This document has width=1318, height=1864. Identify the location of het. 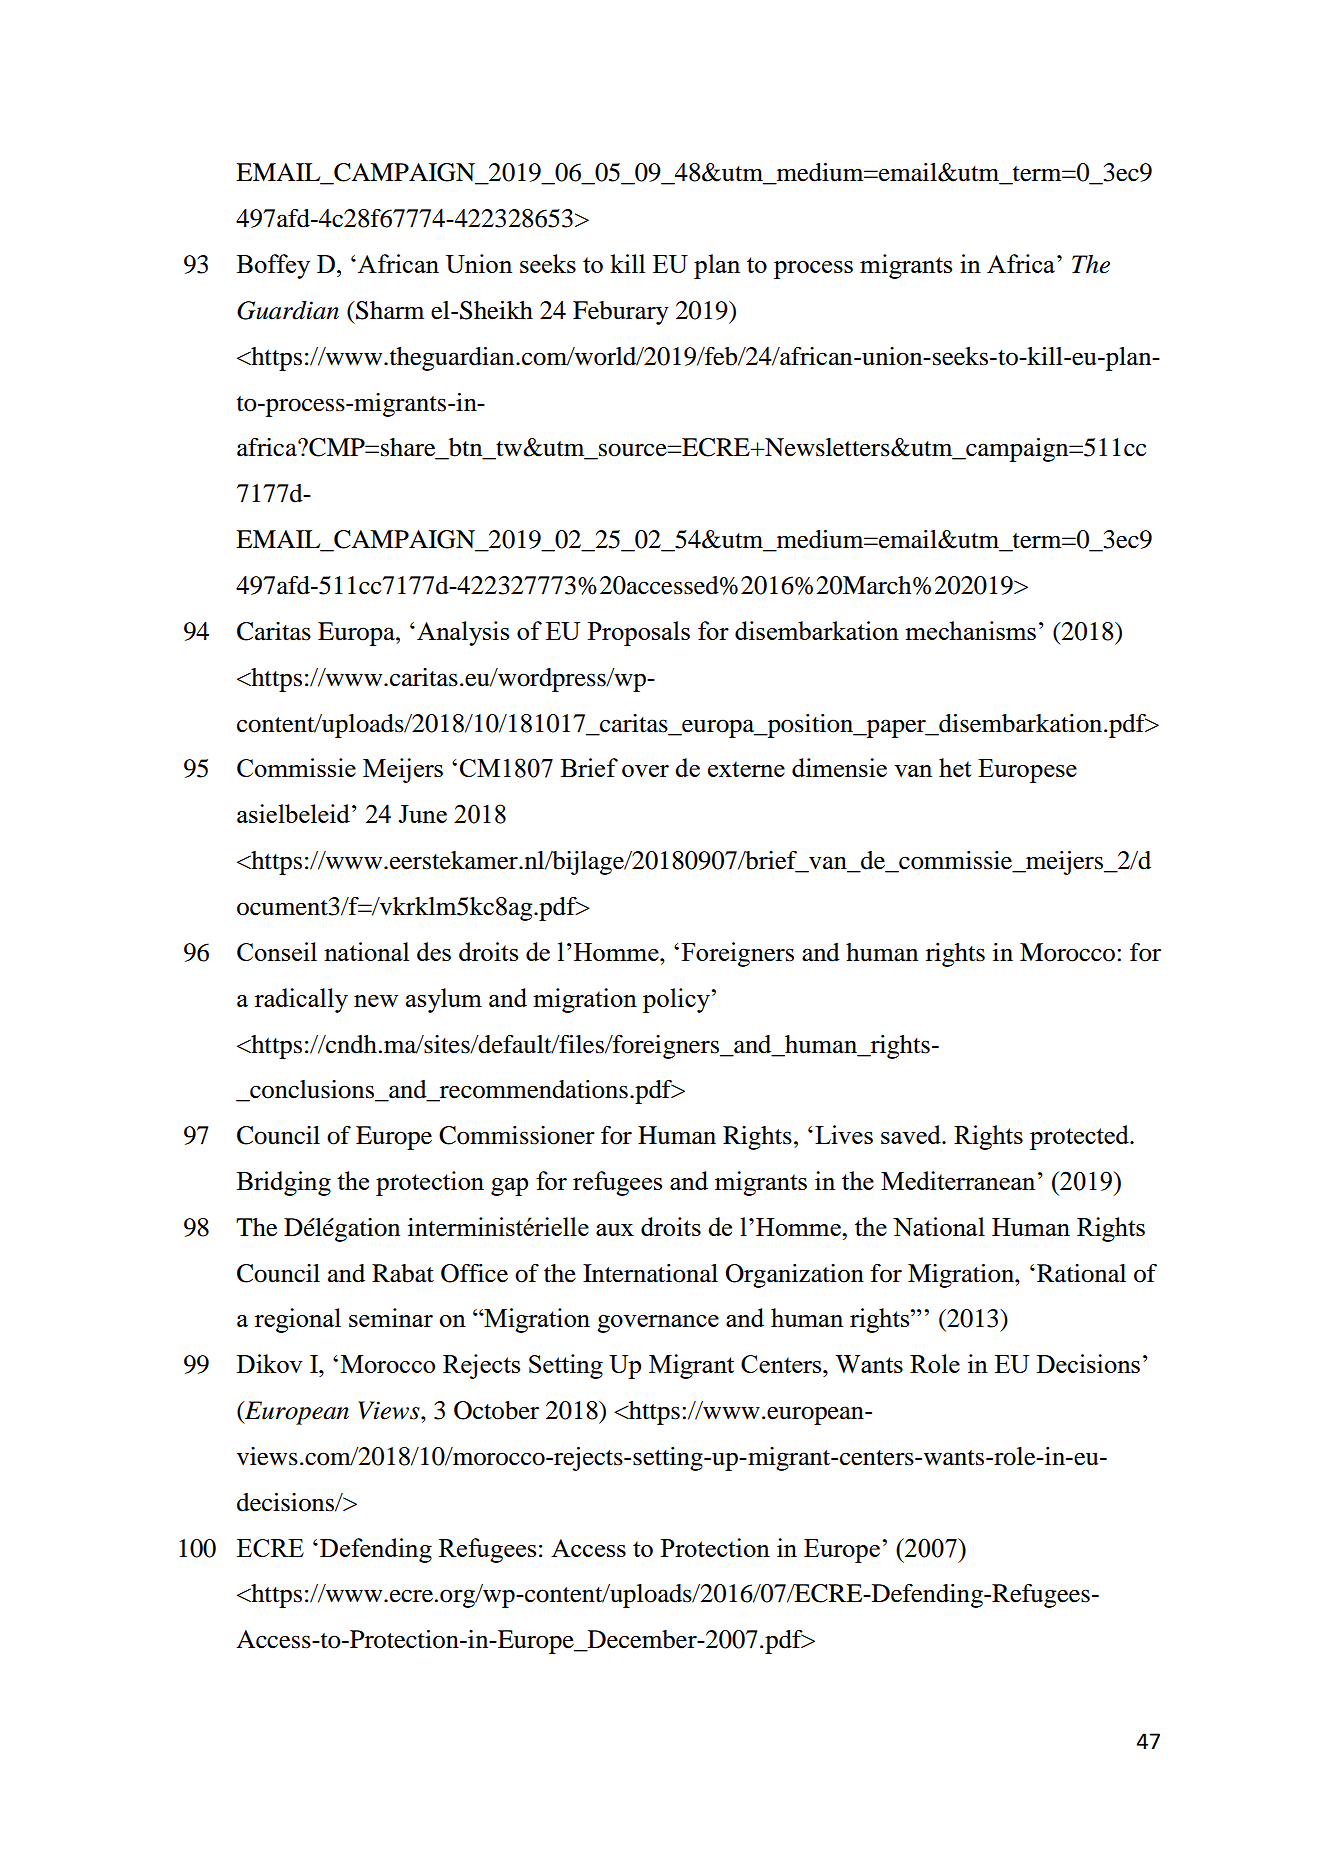
(955, 767).
